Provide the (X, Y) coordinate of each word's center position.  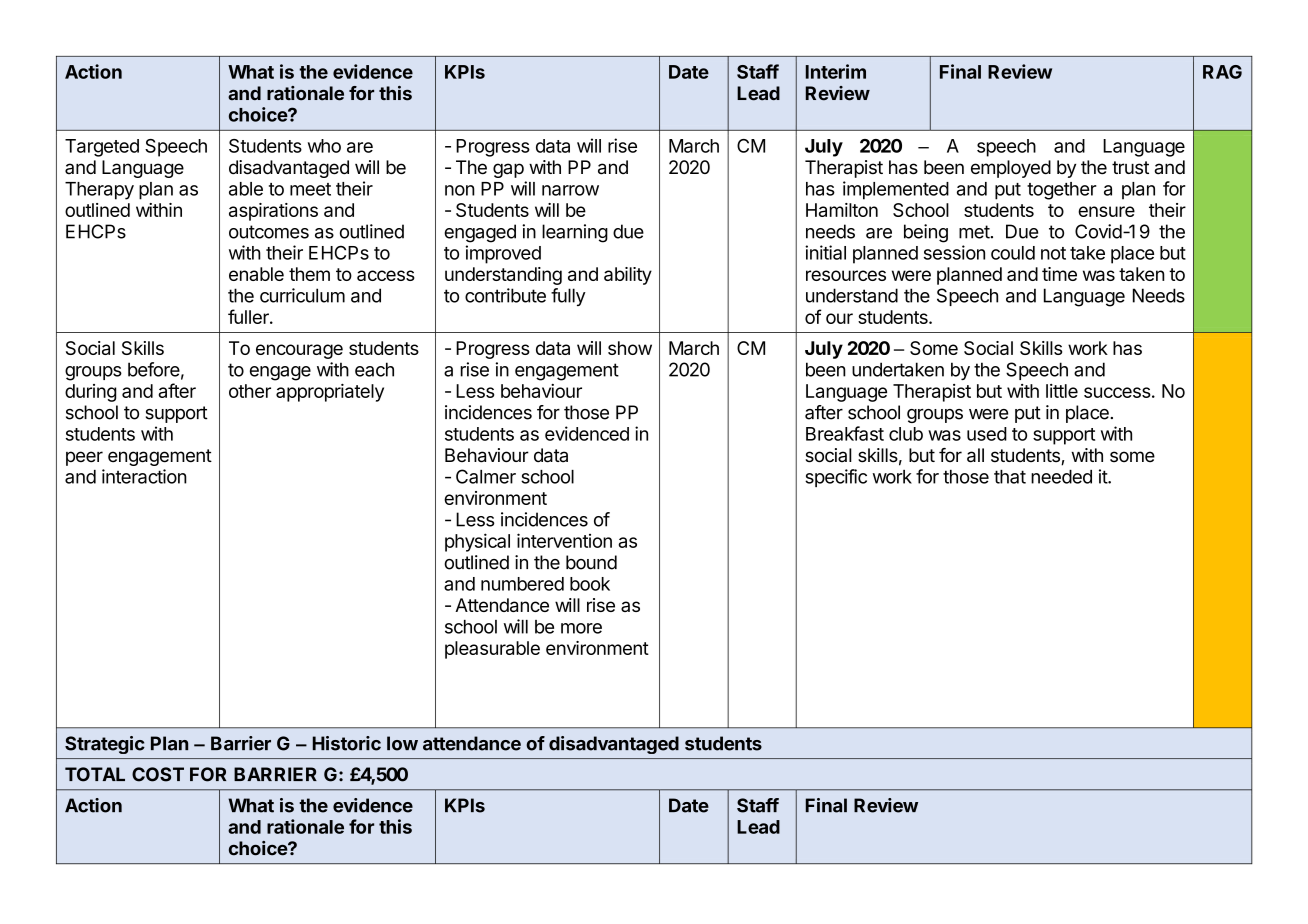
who (324, 146)
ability (628, 276)
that (1010, 477)
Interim (836, 71)
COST (158, 774)
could (1013, 253)
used (987, 434)
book (590, 584)
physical (477, 542)
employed (1011, 169)
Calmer (486, 476)
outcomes (269, 232)
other (250, 391)
